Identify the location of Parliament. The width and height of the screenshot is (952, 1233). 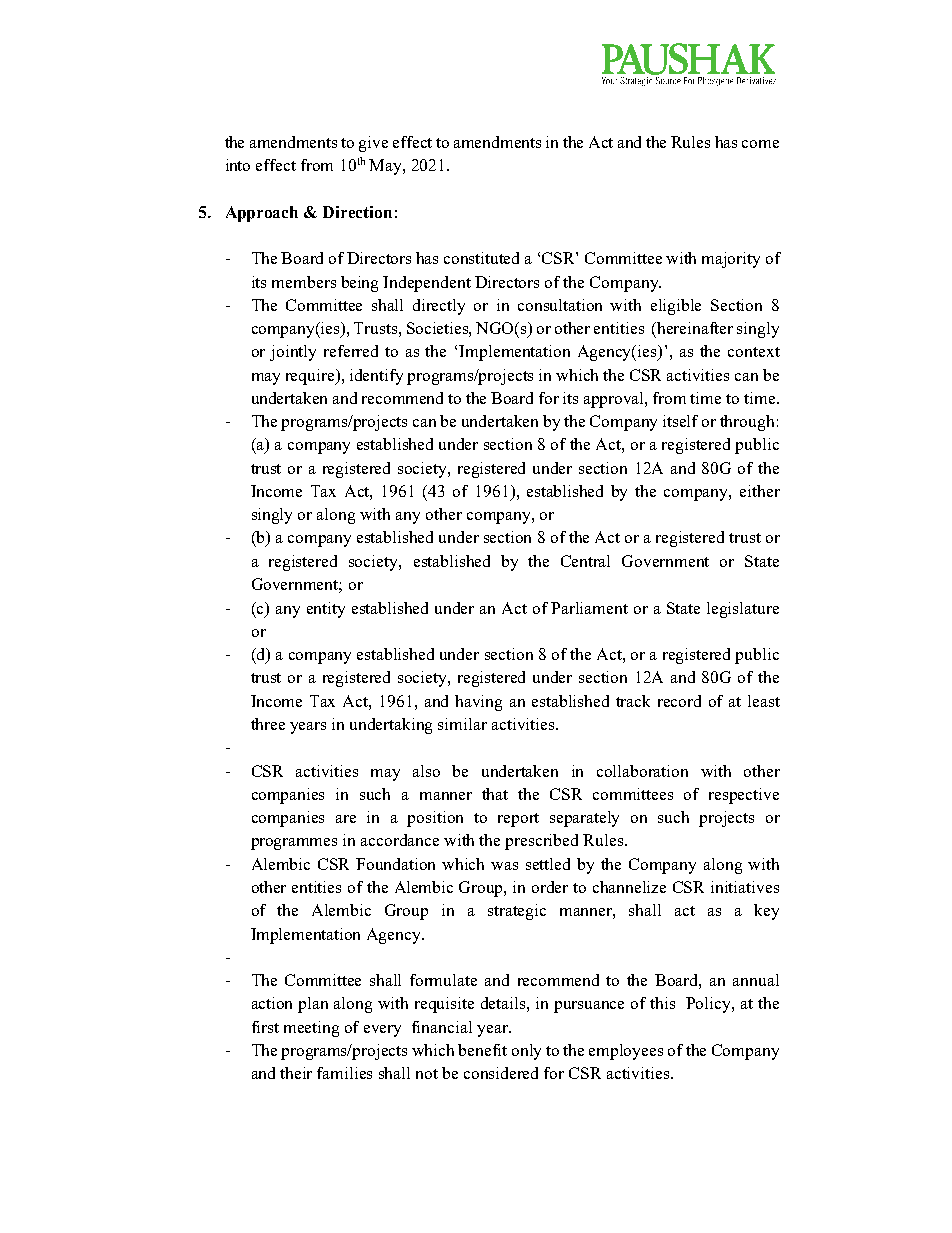
(589, 608).
